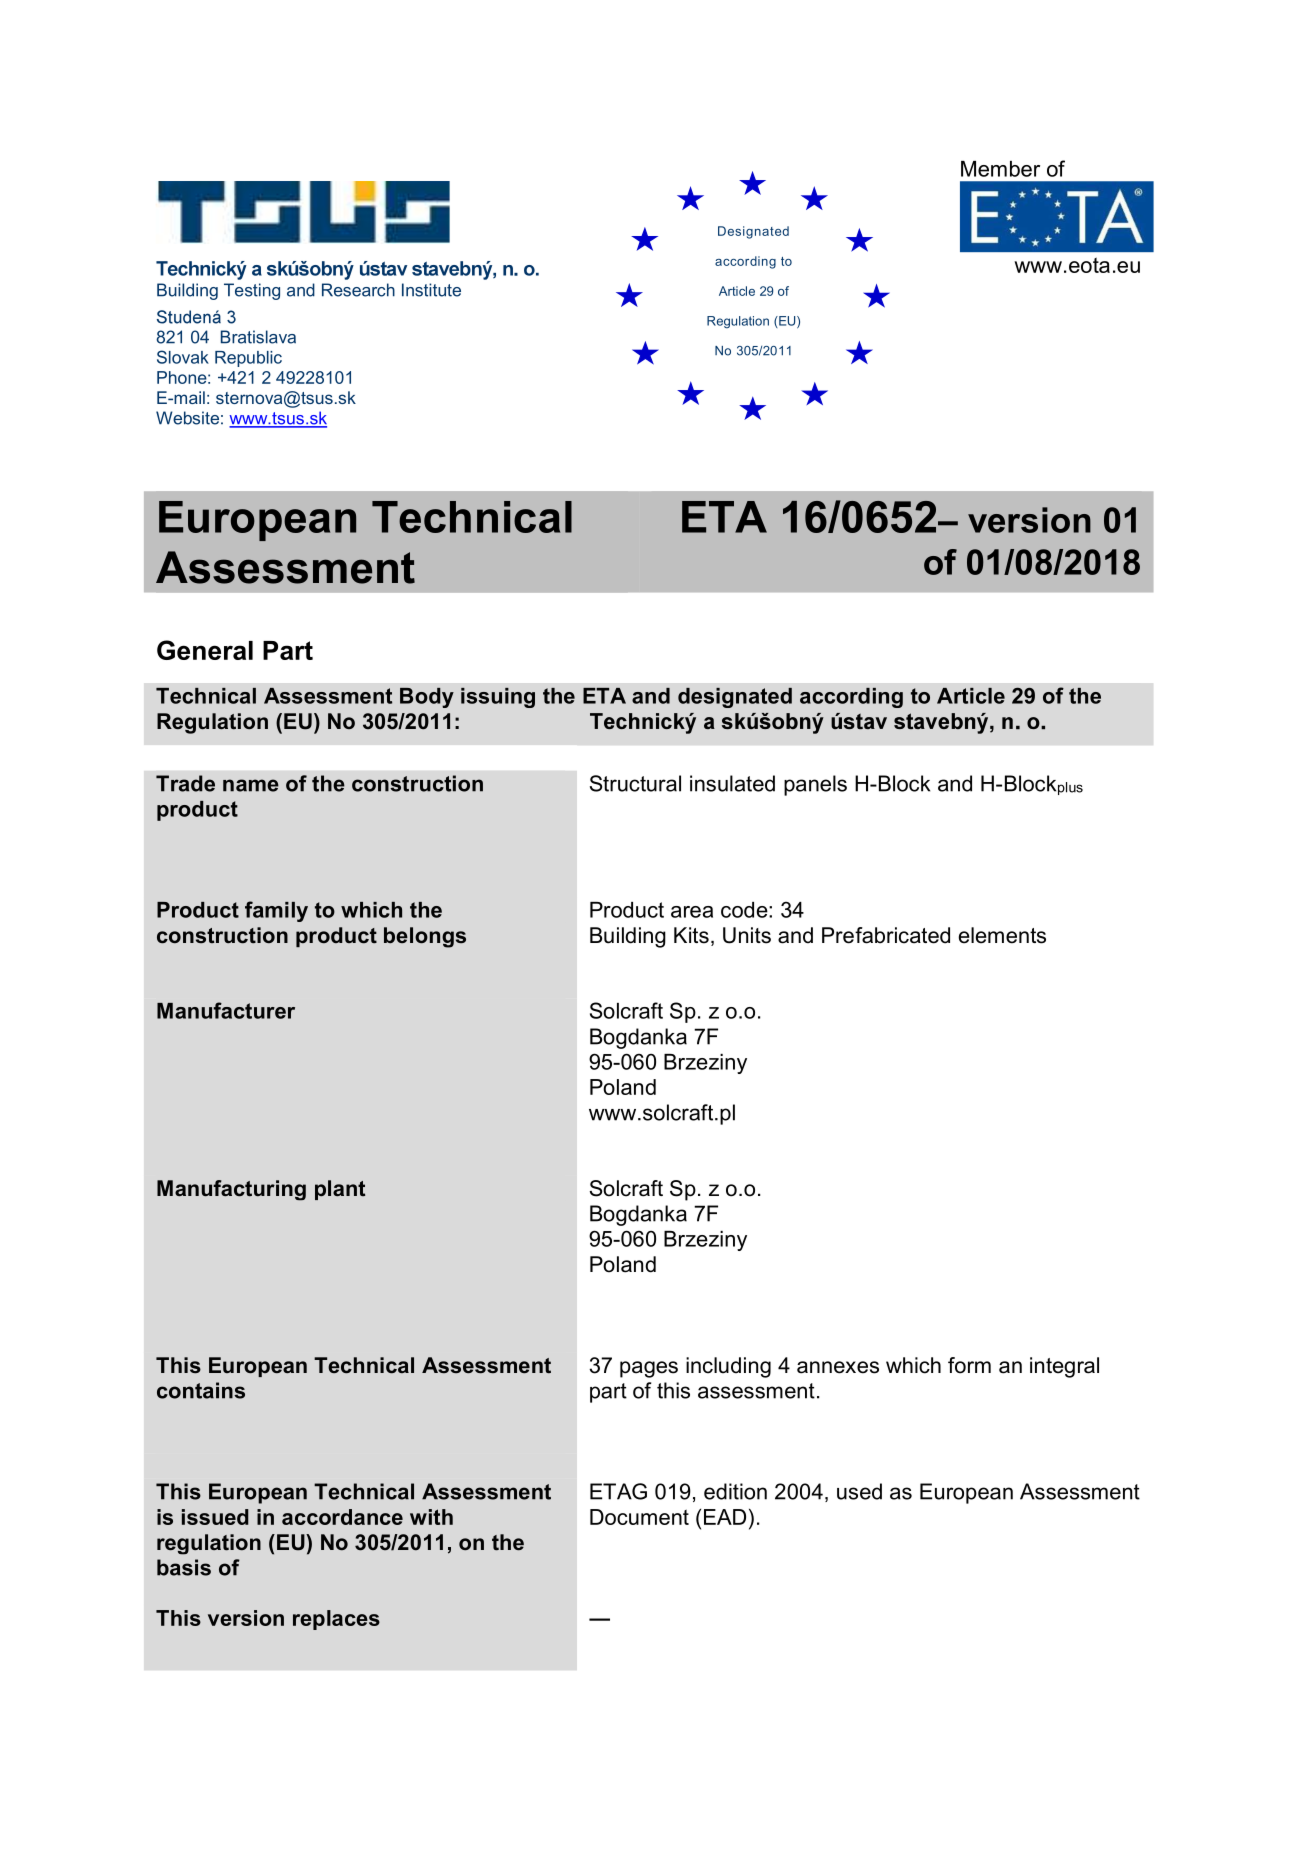  I want to click on replaces, so click(336, 1620).
